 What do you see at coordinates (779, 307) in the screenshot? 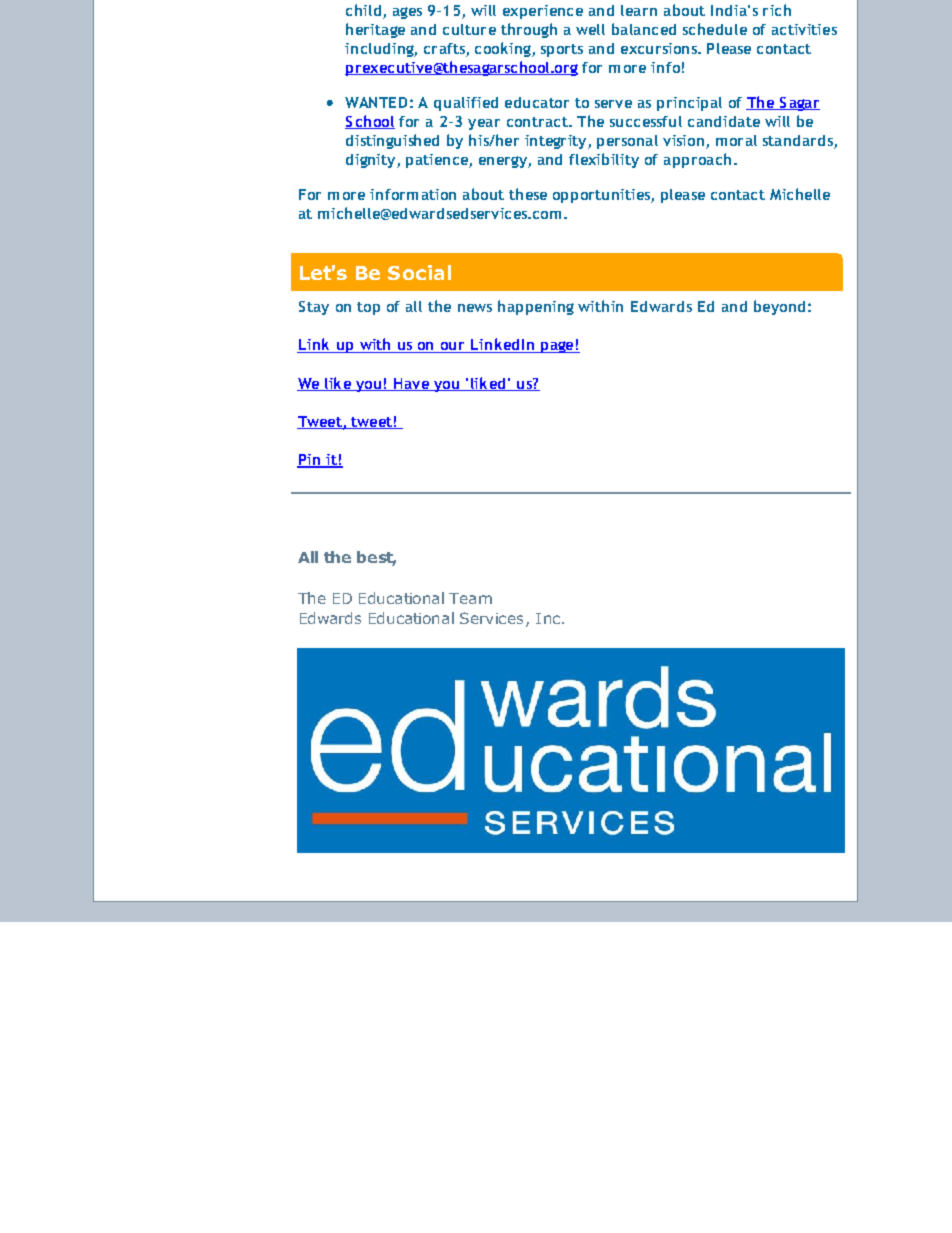
I see `beyond` at bounding box center [779, 307].
